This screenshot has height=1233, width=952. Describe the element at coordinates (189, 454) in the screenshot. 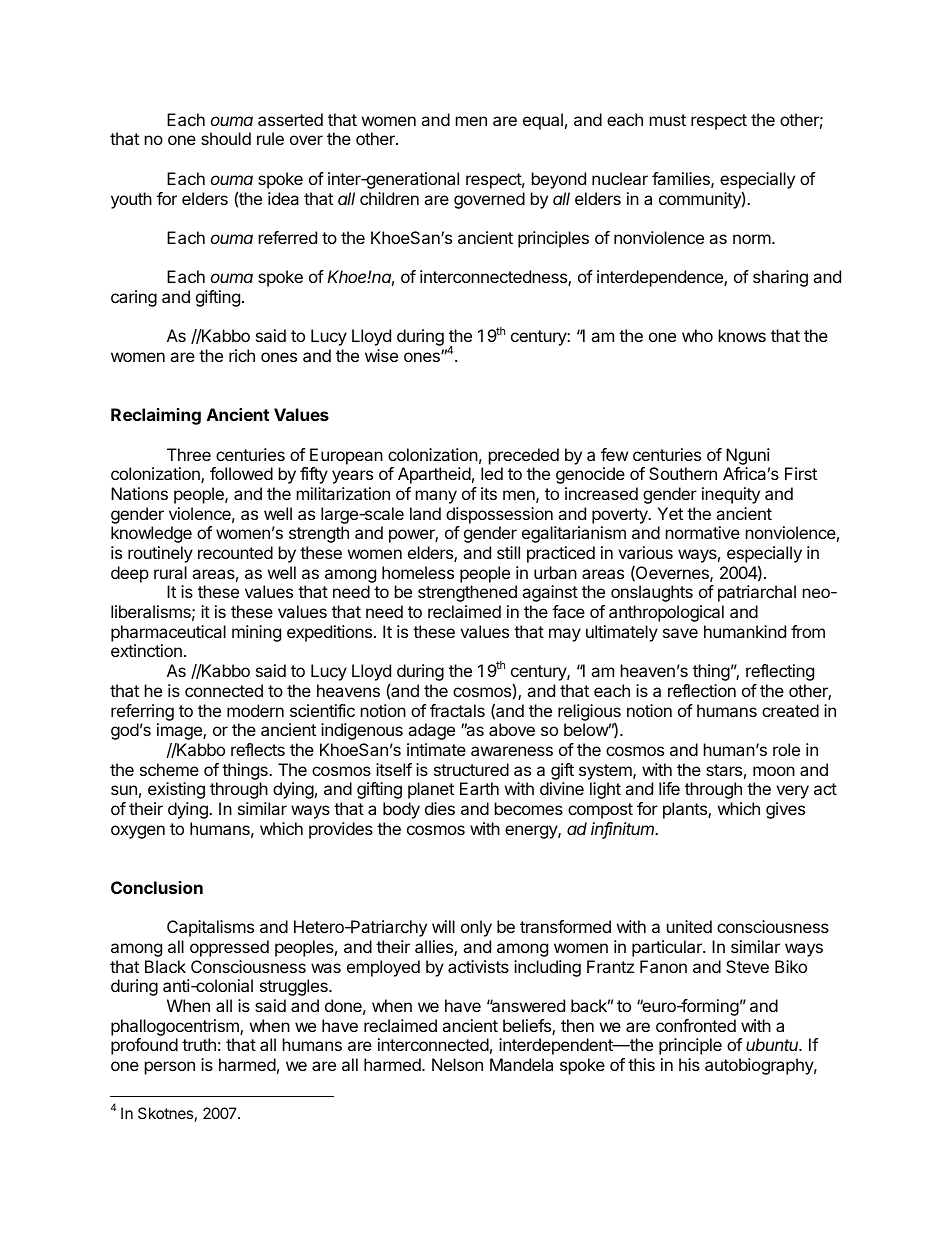

I see `Three` at that location.
